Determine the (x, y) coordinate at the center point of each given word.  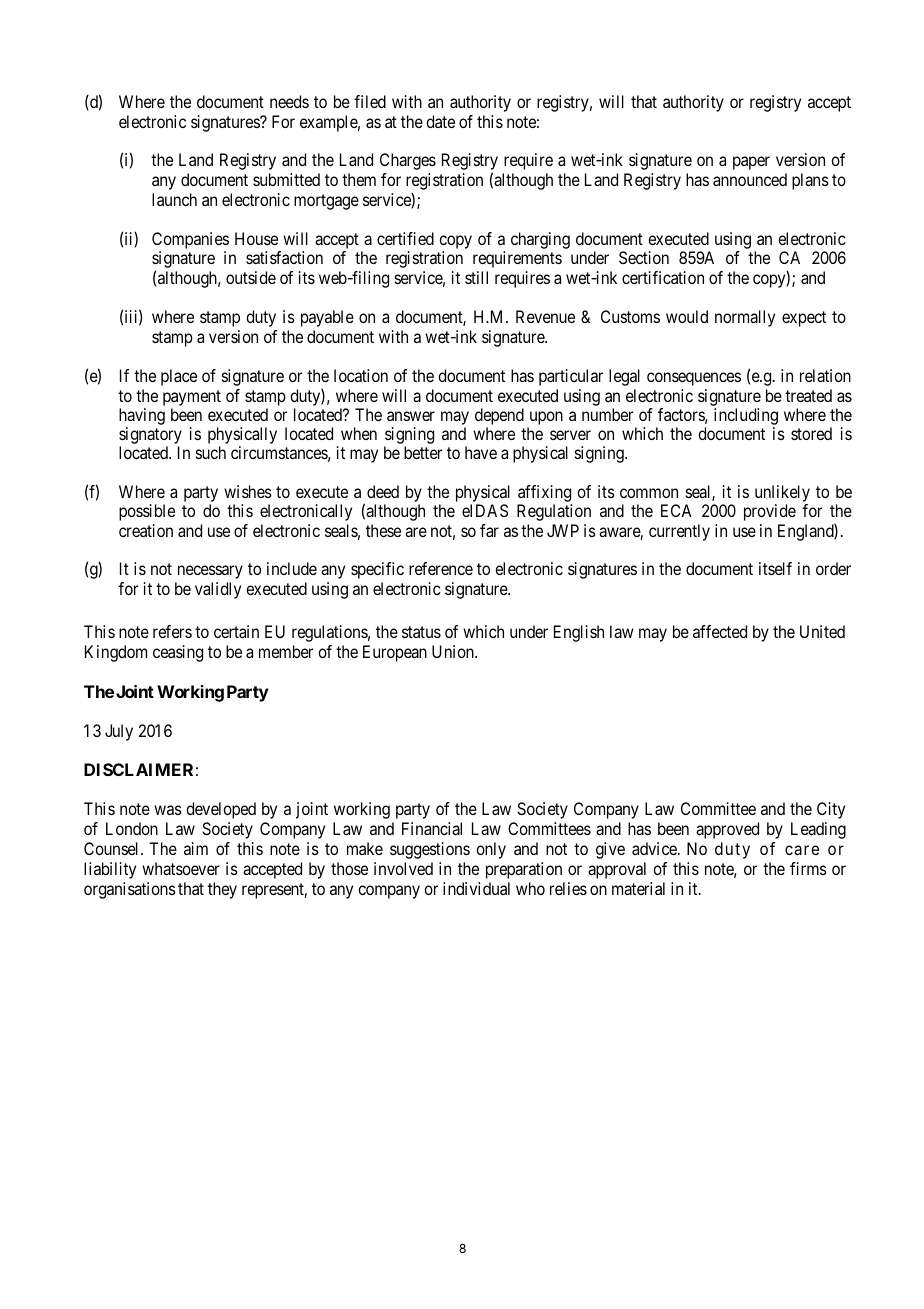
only (491, 850)
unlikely (782, 495)
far (489, 530)
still (476, 277)
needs (289, 101)
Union (454, 651)
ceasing (178, 653)
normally (745, 318)
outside (251, 277)
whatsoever (181, 868)
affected (720, 631)
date (440, 121)
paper (751, 163)
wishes (248, 491)
